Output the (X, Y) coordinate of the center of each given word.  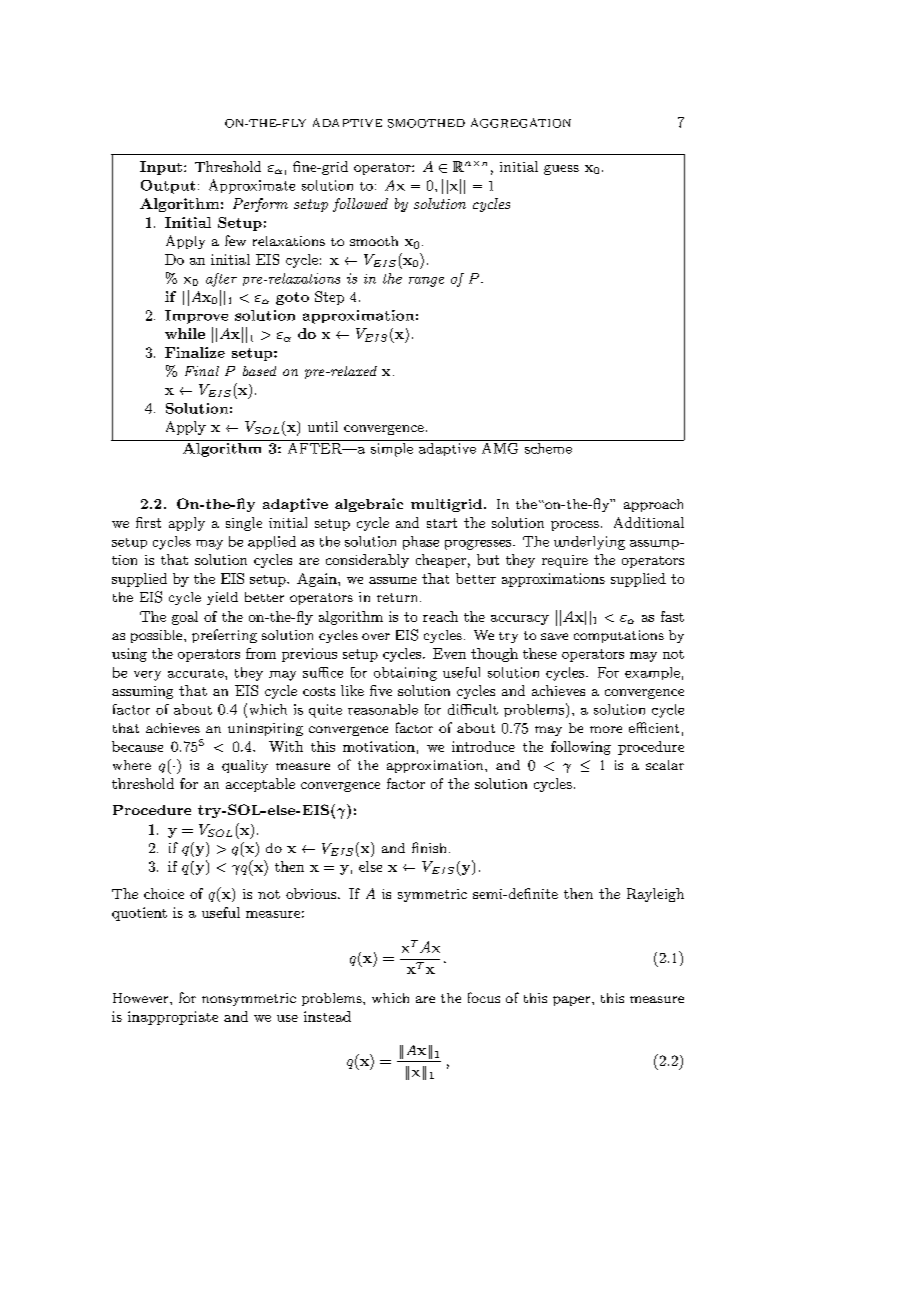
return (399, 597)
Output (168, 187)
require (565, 561)
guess (561, 170)
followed (360, 205)
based (259, 371)
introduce (483, 746)
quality (245, 766)
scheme (548, 447)
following (581, 748)
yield (222, 598)
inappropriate (173, 1018)
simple (391, 448)
